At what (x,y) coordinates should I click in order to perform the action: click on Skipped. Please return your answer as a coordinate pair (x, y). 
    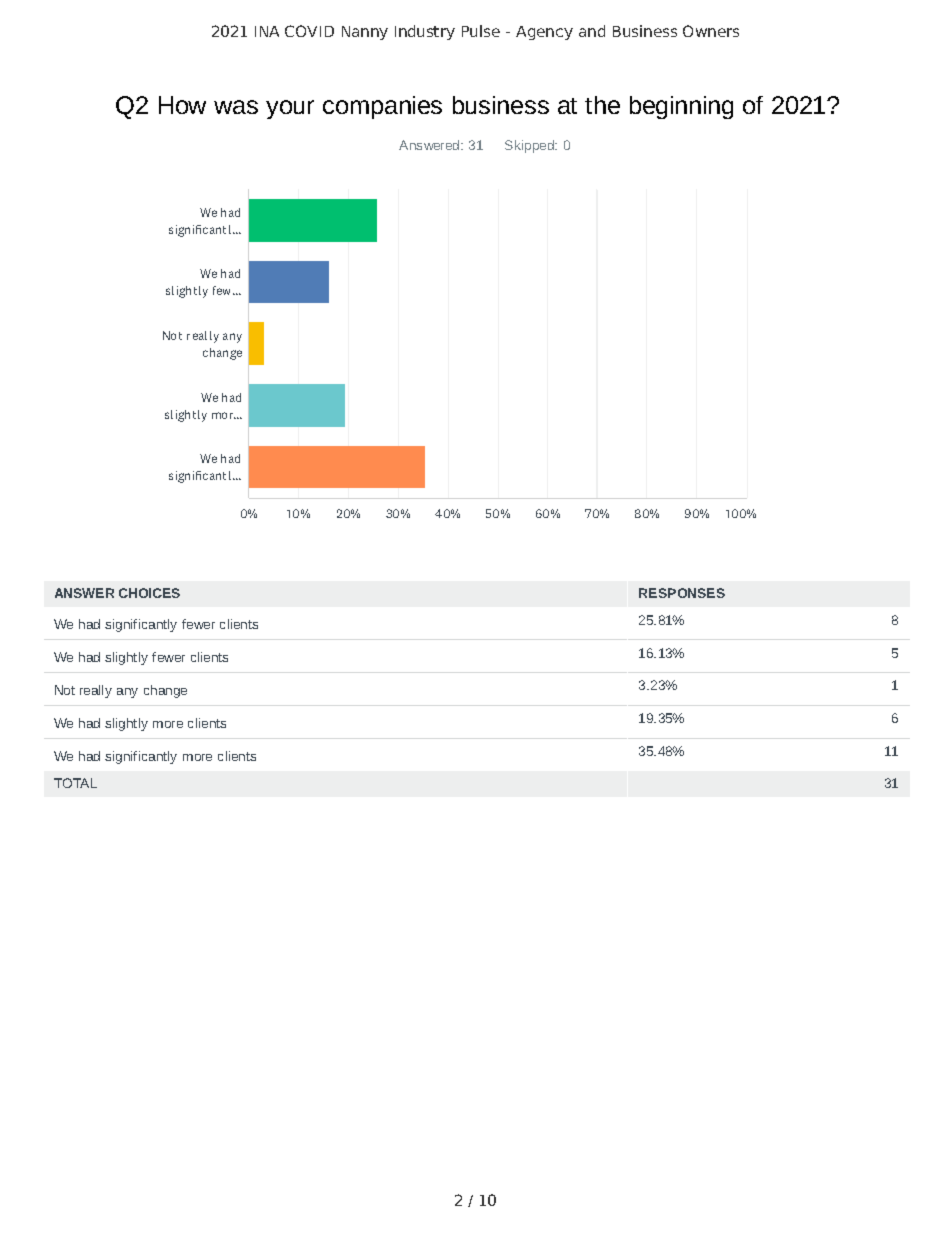
    Looking at the image, I should click on (530, 146).
